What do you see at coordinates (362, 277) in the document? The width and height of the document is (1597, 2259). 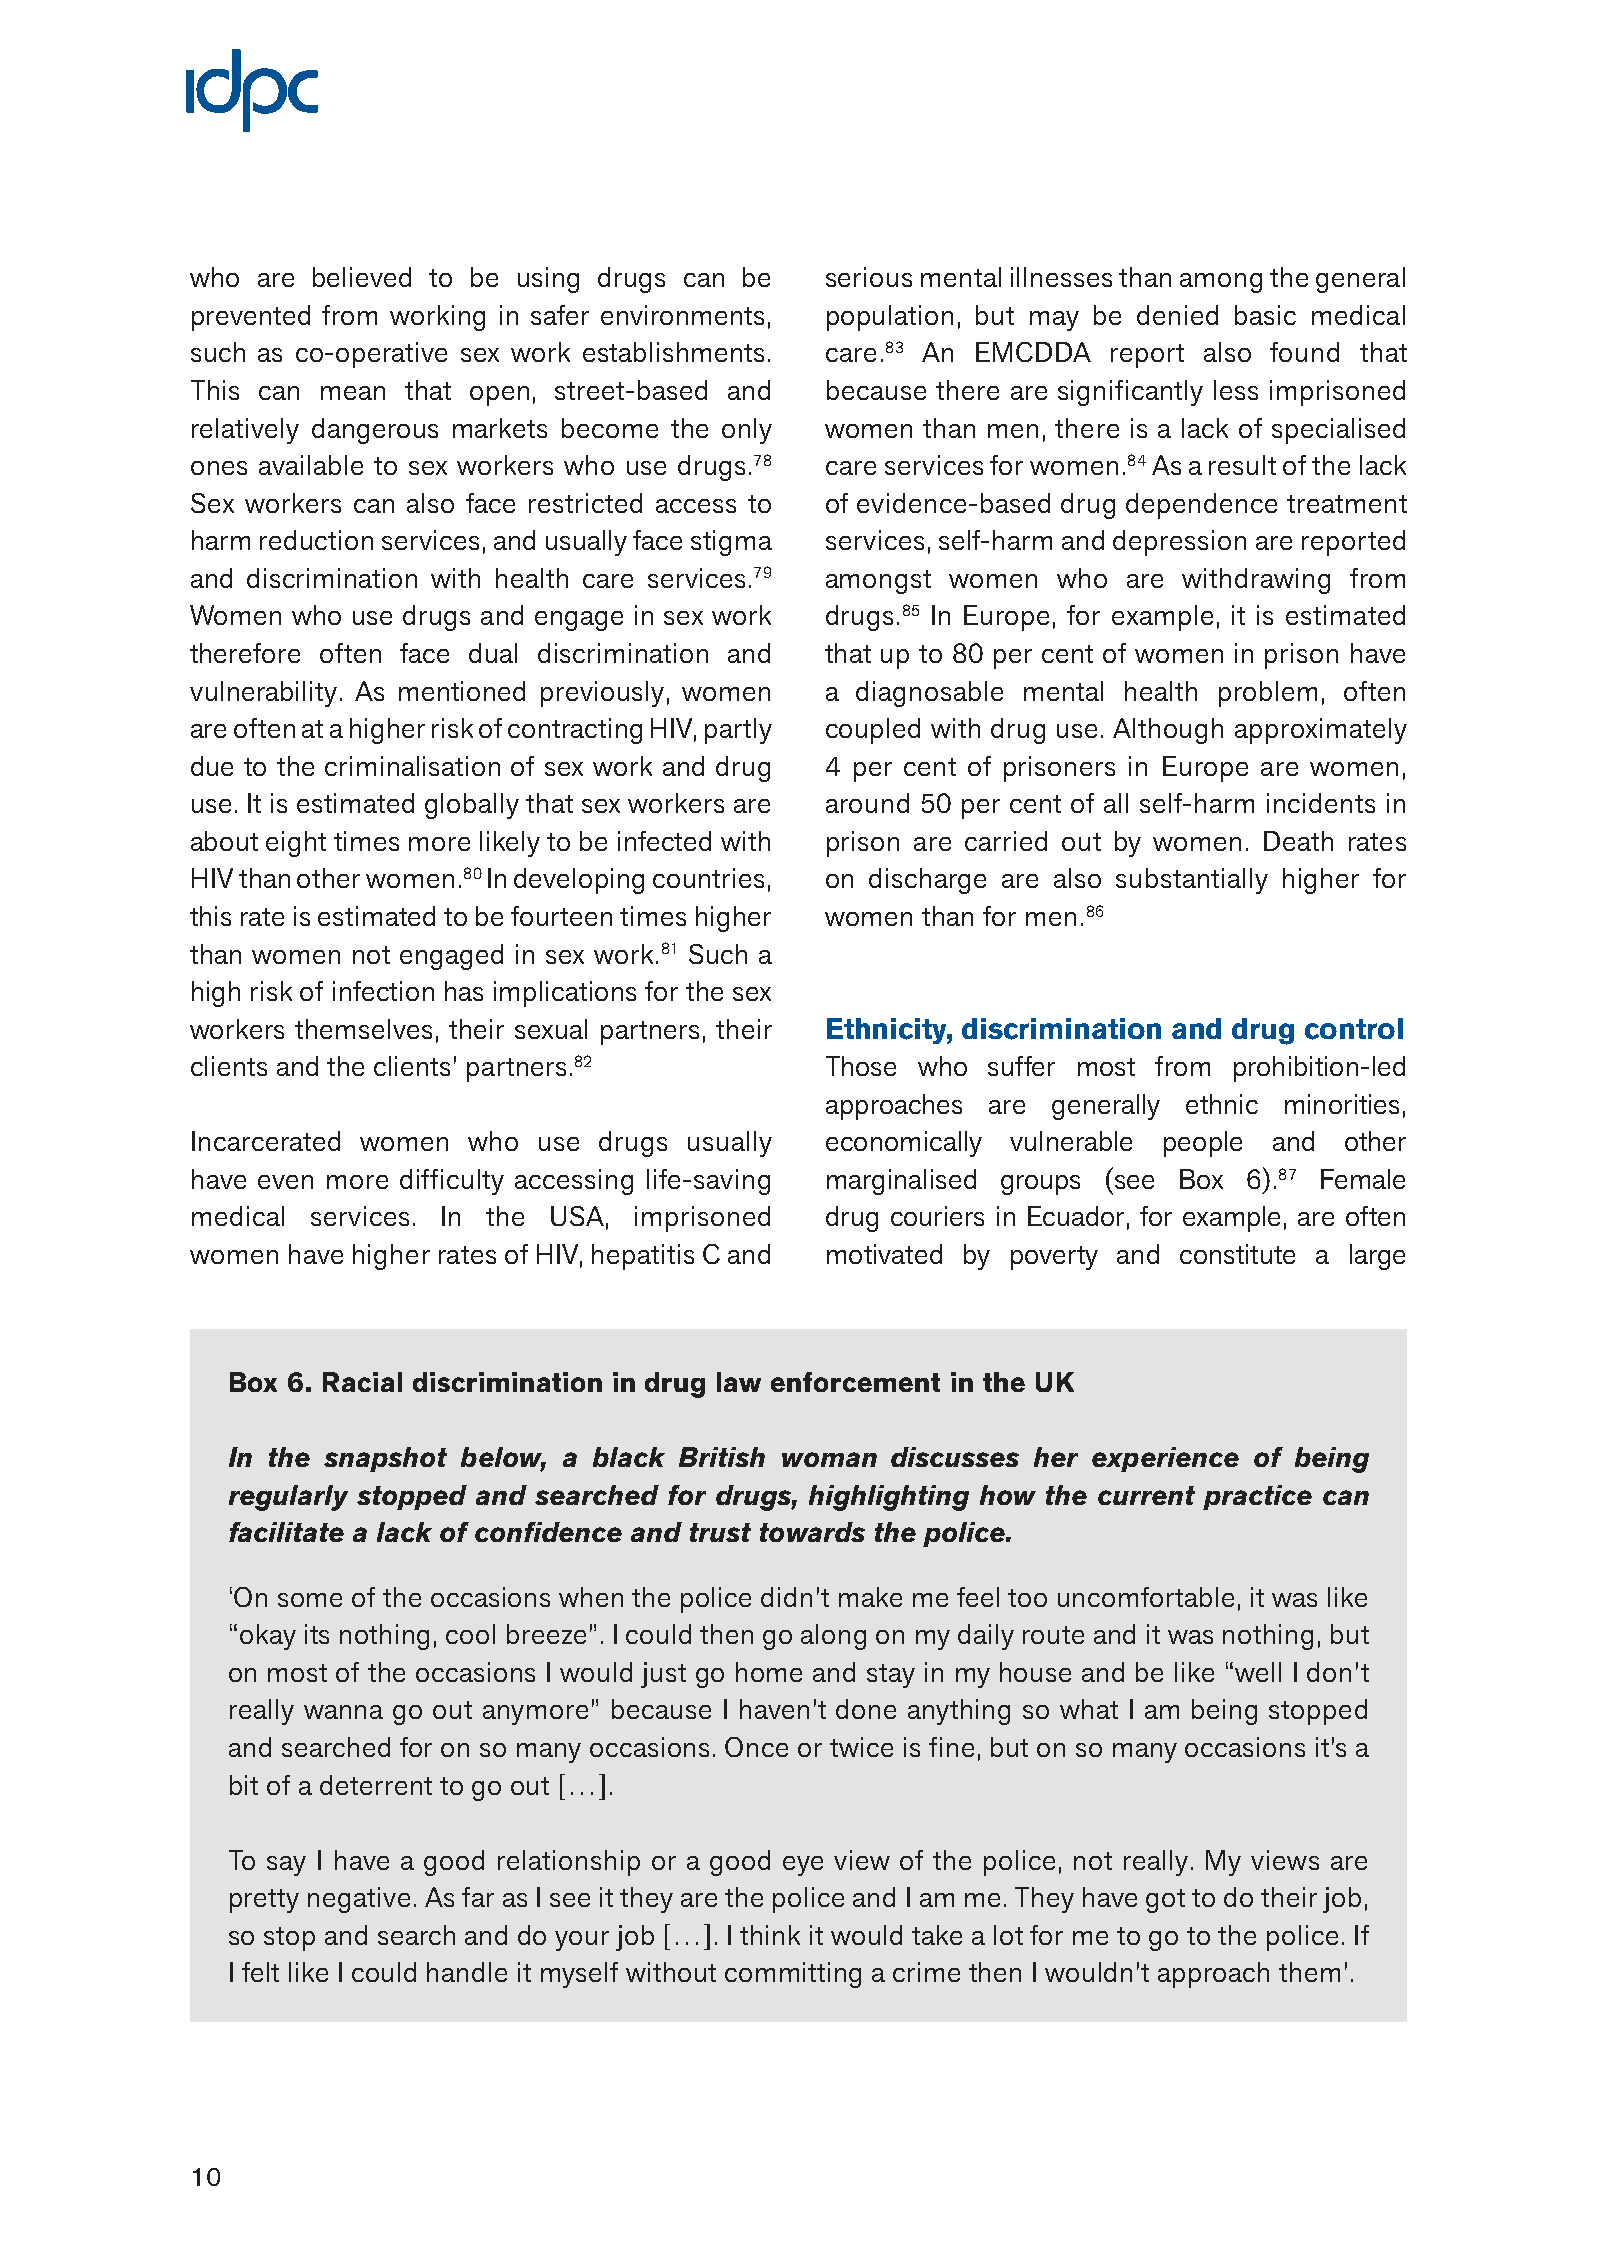 I see `believed` at bounding box center [362, 277].
